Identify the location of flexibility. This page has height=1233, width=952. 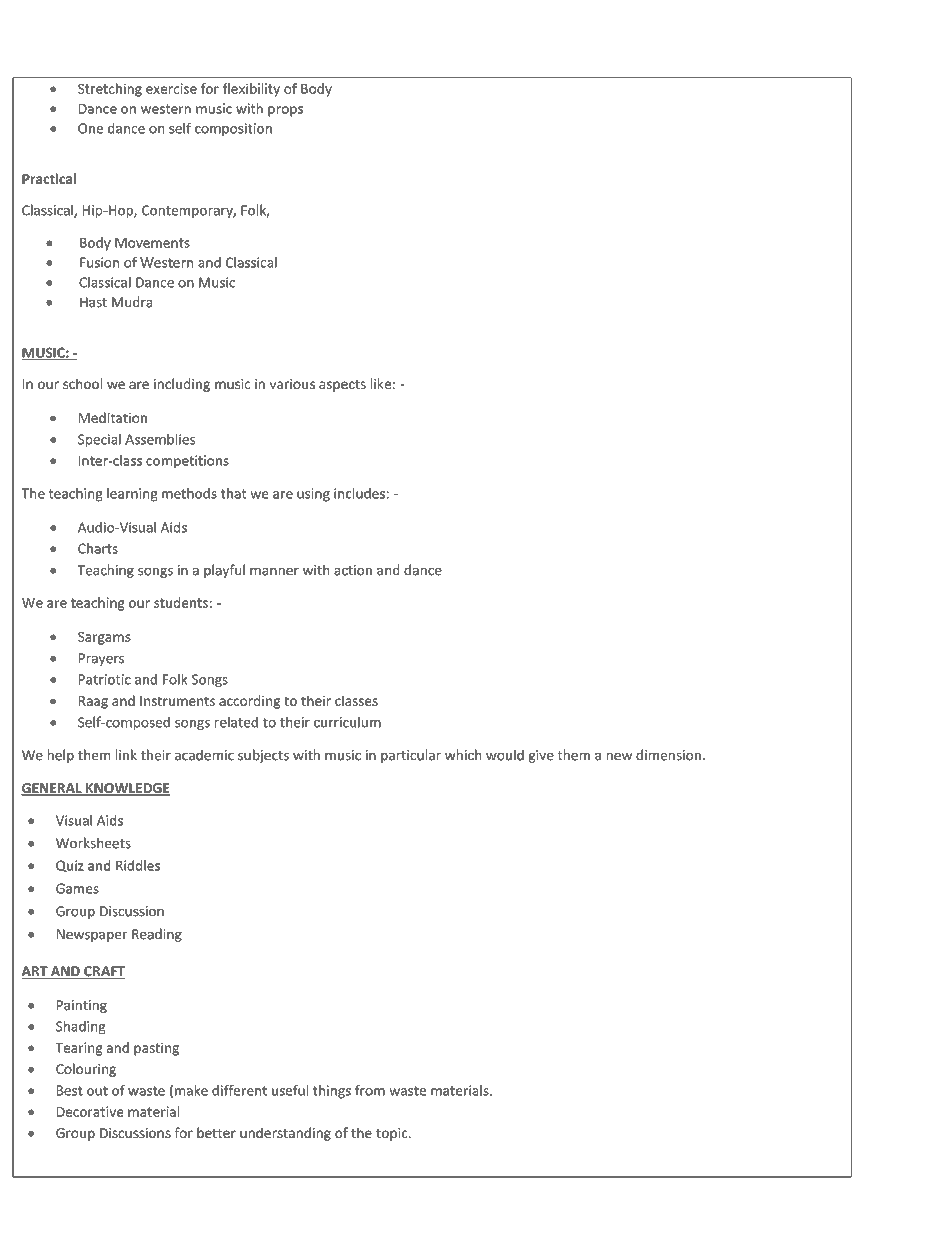
(251, 90).
